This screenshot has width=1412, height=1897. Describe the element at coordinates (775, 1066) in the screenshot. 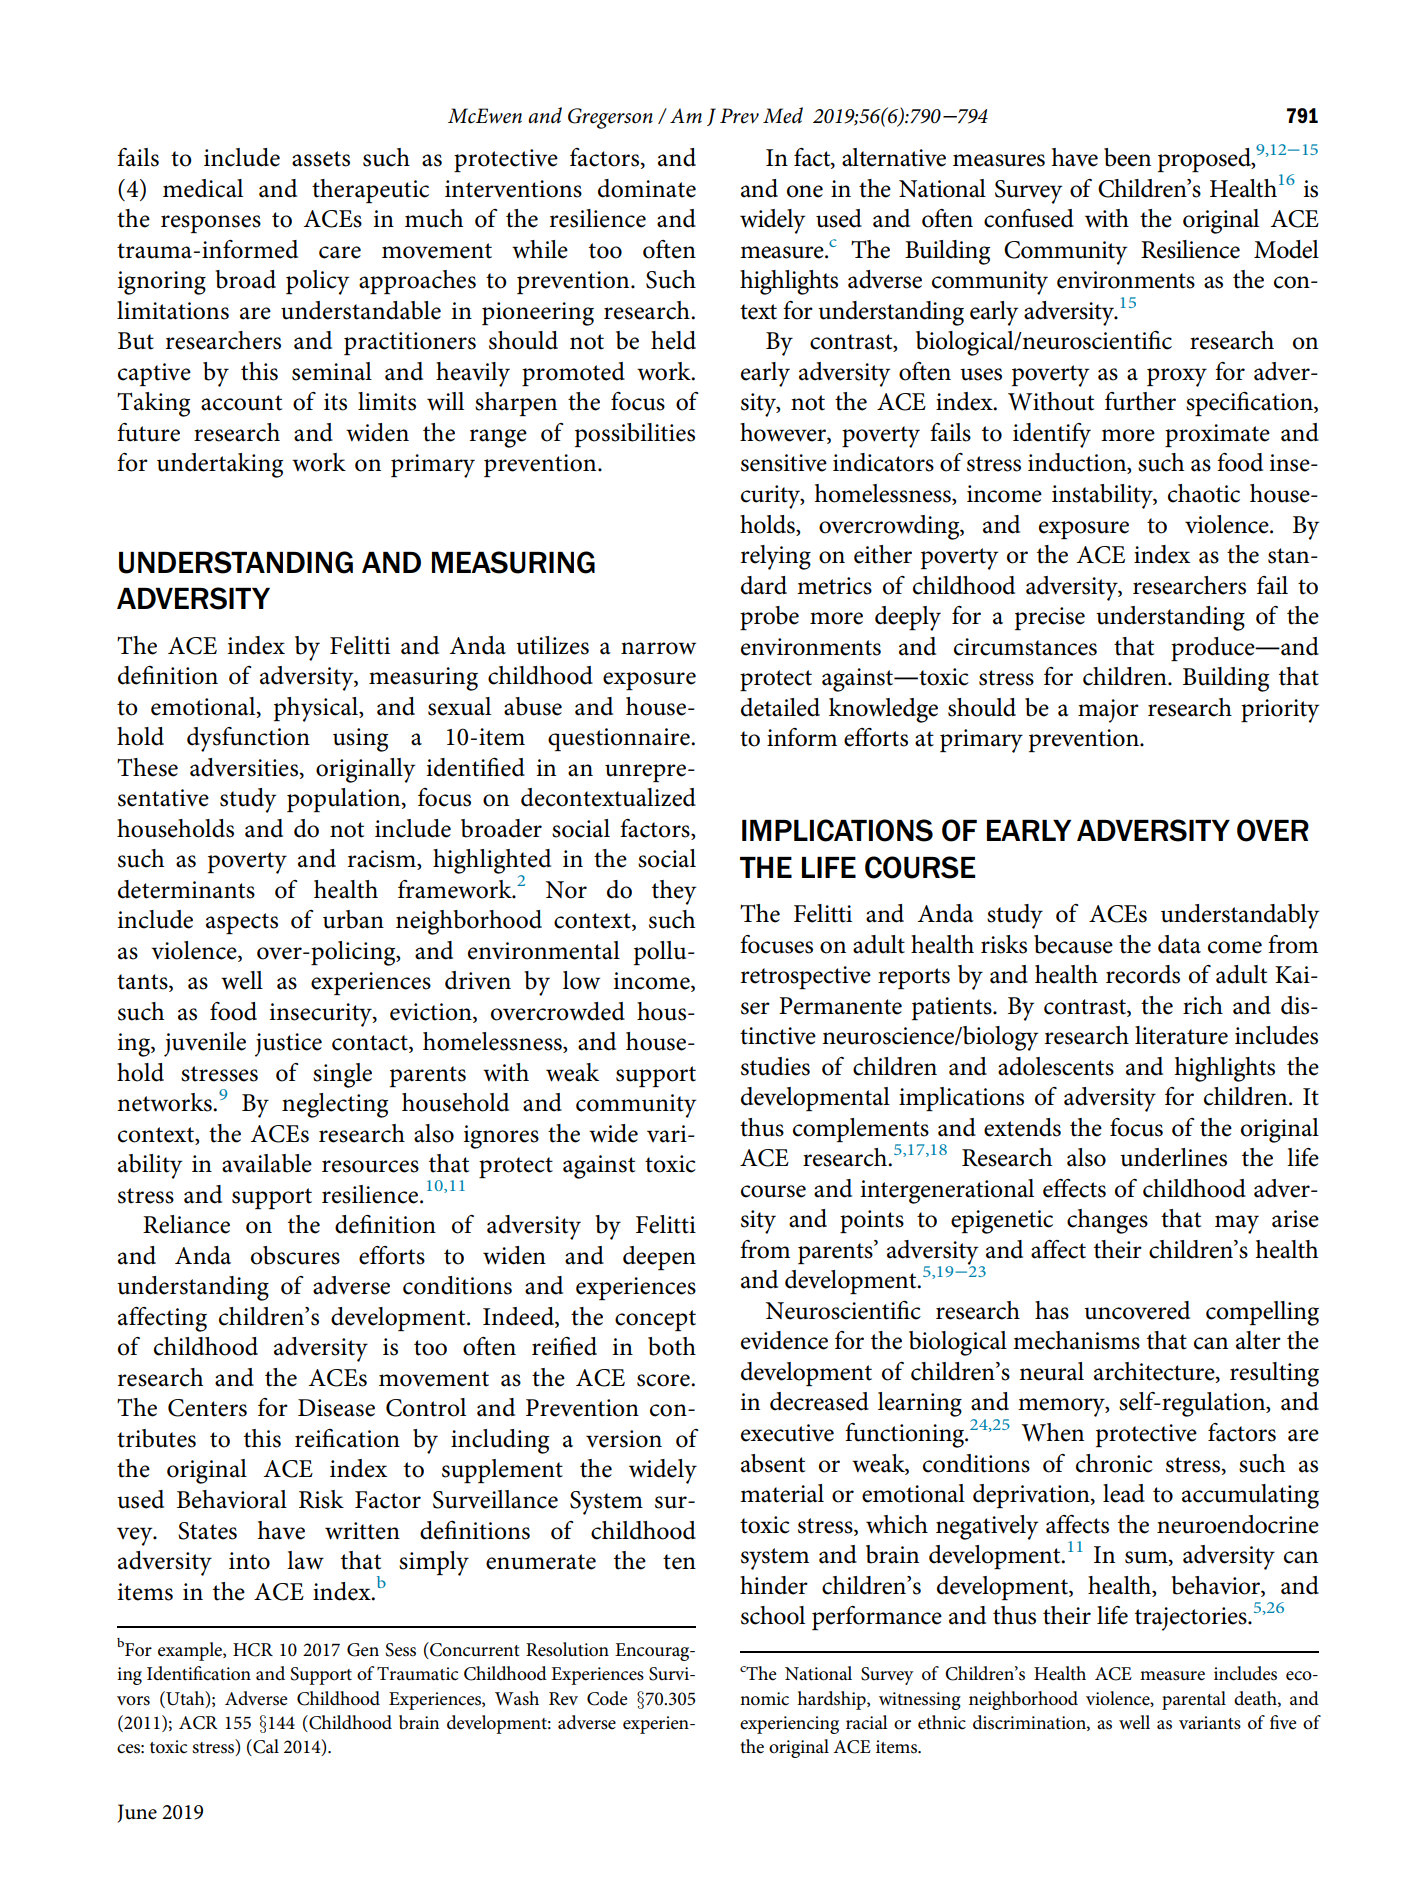

I see `studies` at that location.
